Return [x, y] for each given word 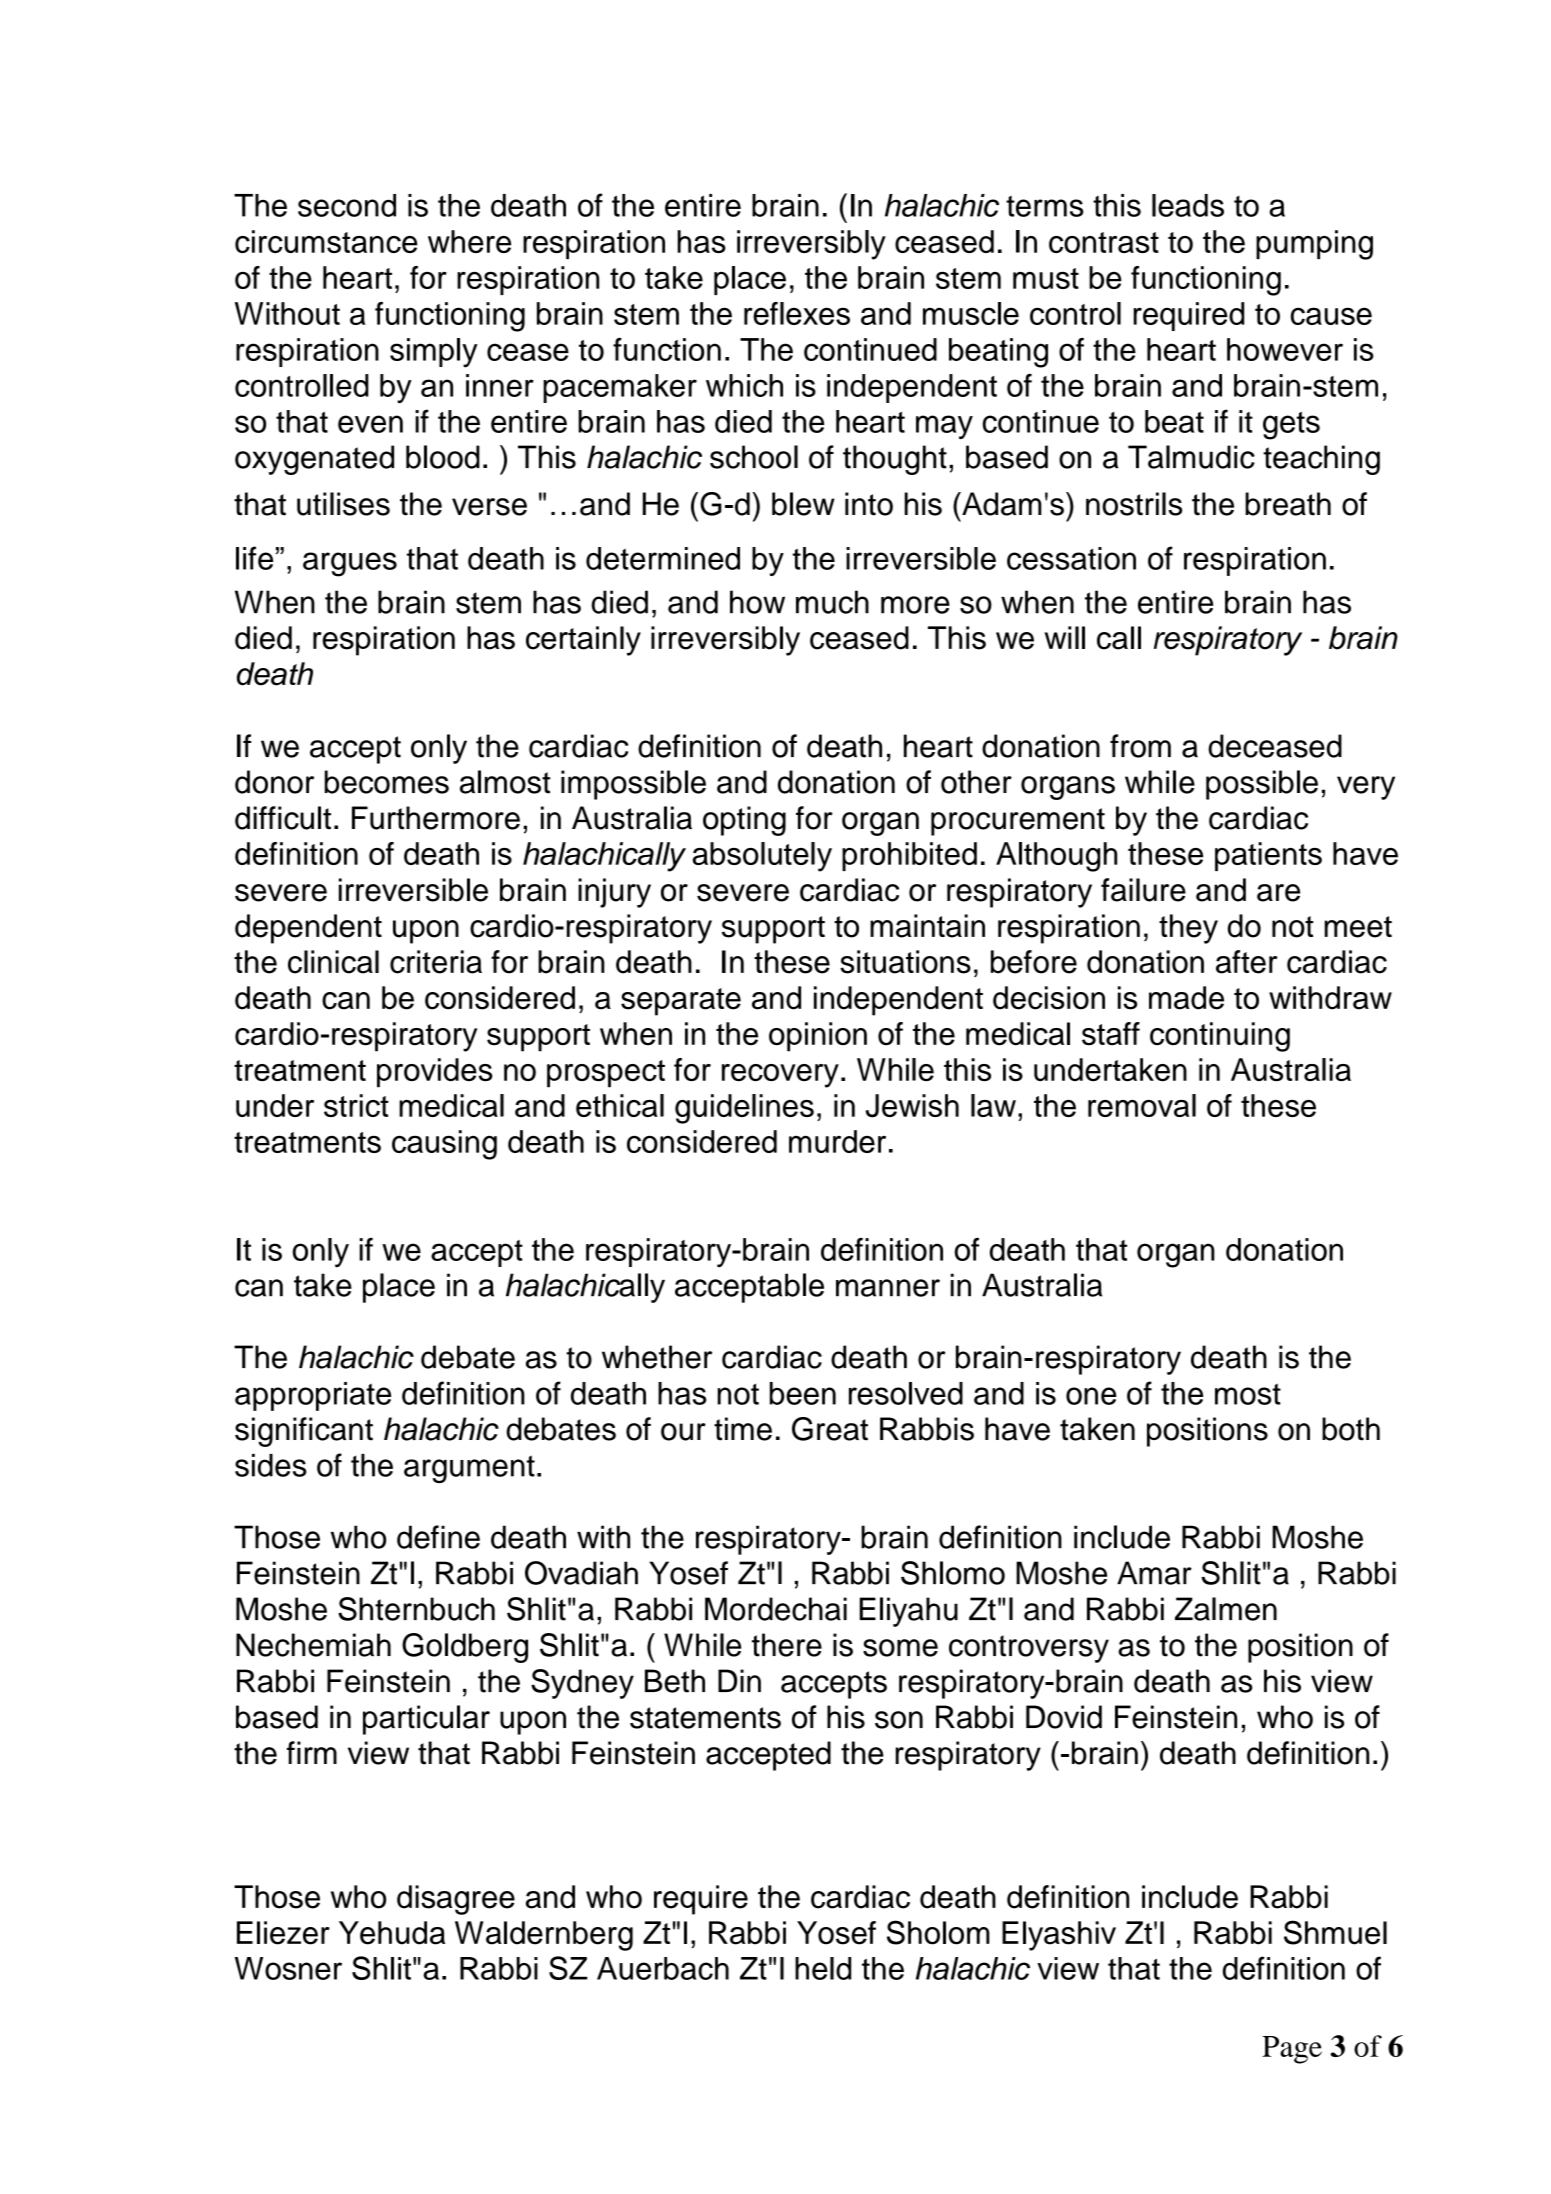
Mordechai [776, 1609]
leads [1188, 205]
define [438, 1537]
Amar [1154, 1573]
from [1140, 746]
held [823, 1968]
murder [837, 1141]
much [832, 602]
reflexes [797, 313]
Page [1292, 2050]
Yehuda [392, 1933]
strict [356, 1105]
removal [1142, 1105]
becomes [387, 782]
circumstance [326, 241]
